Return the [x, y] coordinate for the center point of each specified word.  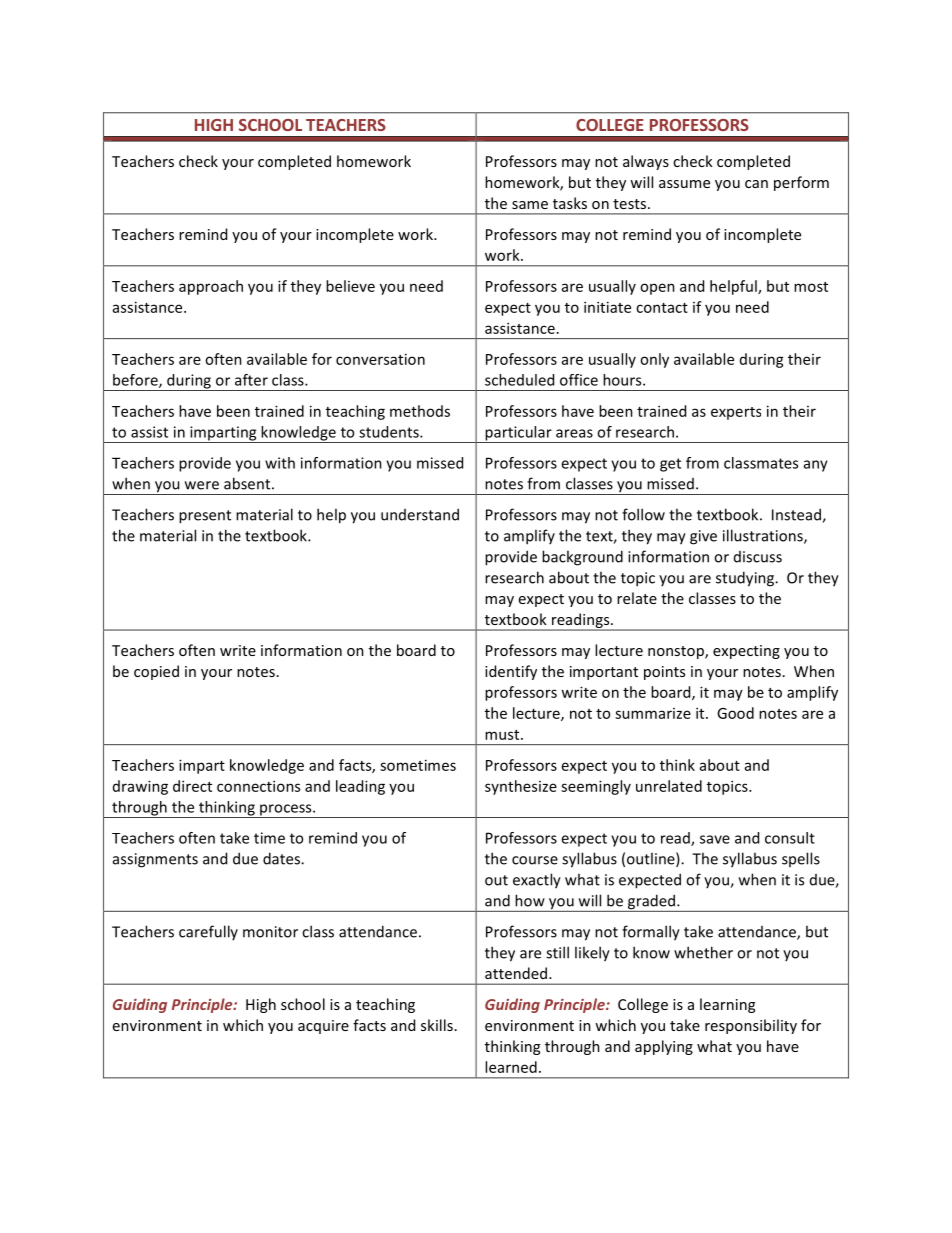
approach [211, 287]
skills [437, 1025]
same [530, 205]
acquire [323, 1027]
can [756, 184]
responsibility [751, 1026]
